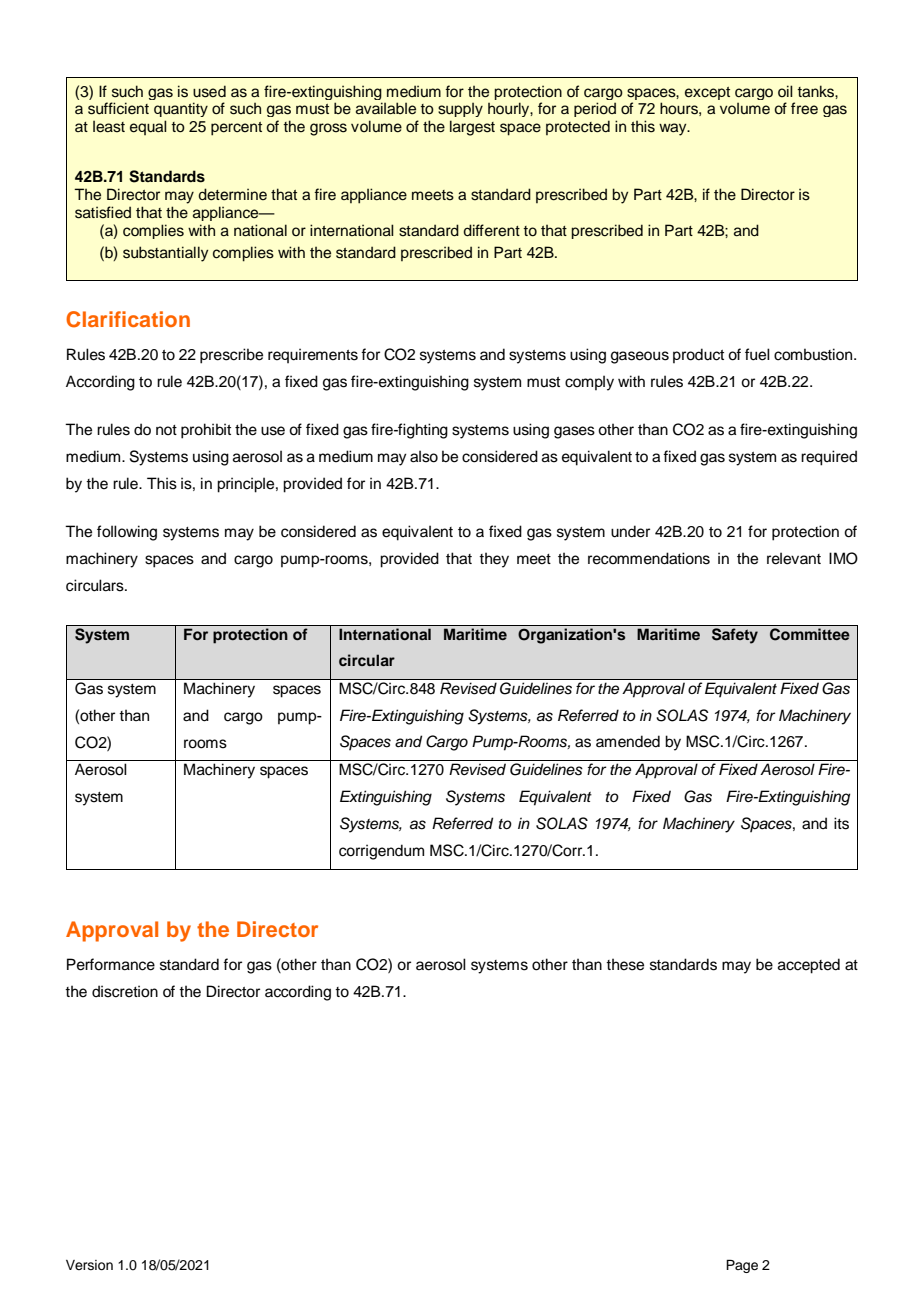  What do you see at coordinates (127, 533) in the document?
I see `following` at bounding box center [127, 533].
